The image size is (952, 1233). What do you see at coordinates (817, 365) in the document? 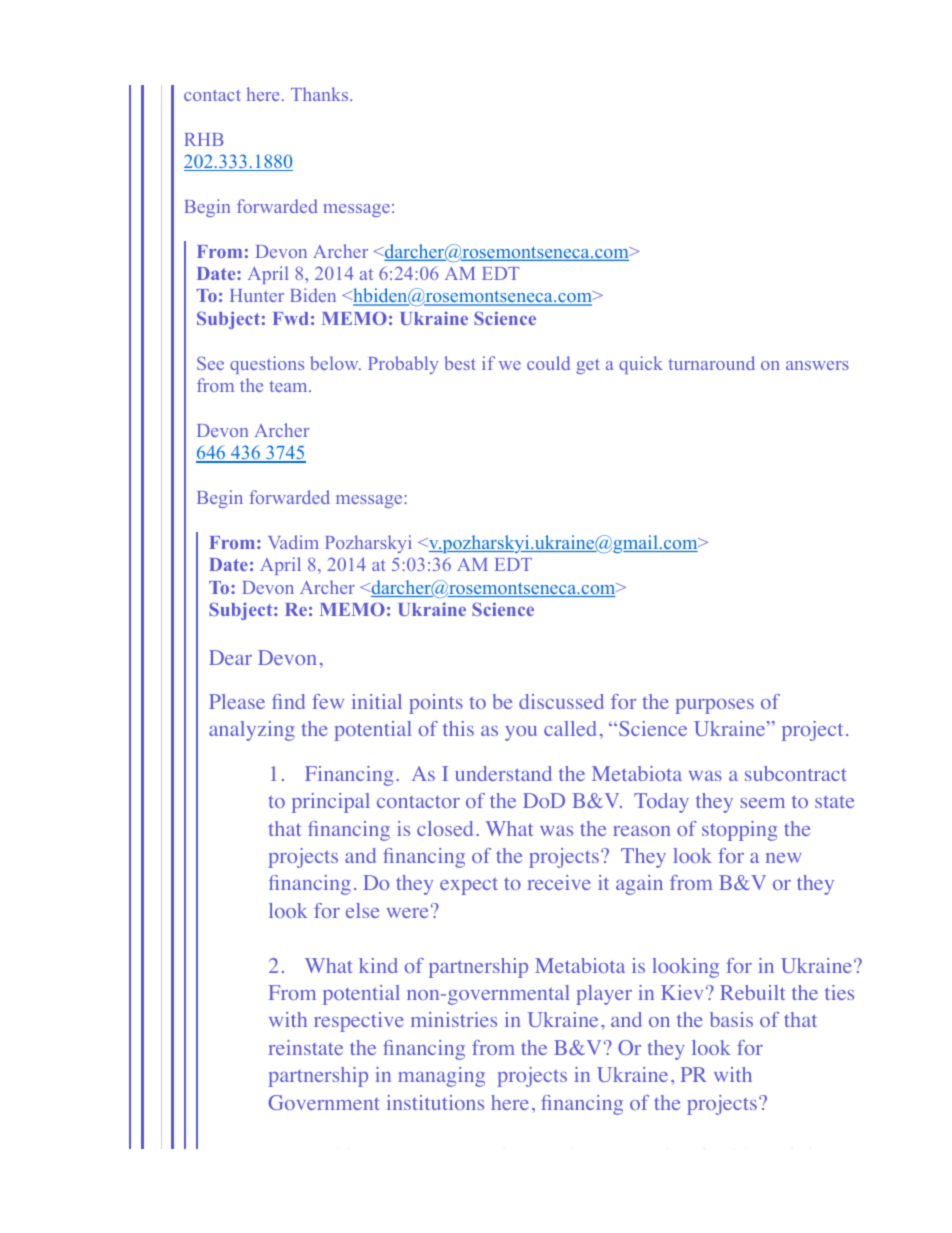
I see `answers` at bounding box center [817, 365].
